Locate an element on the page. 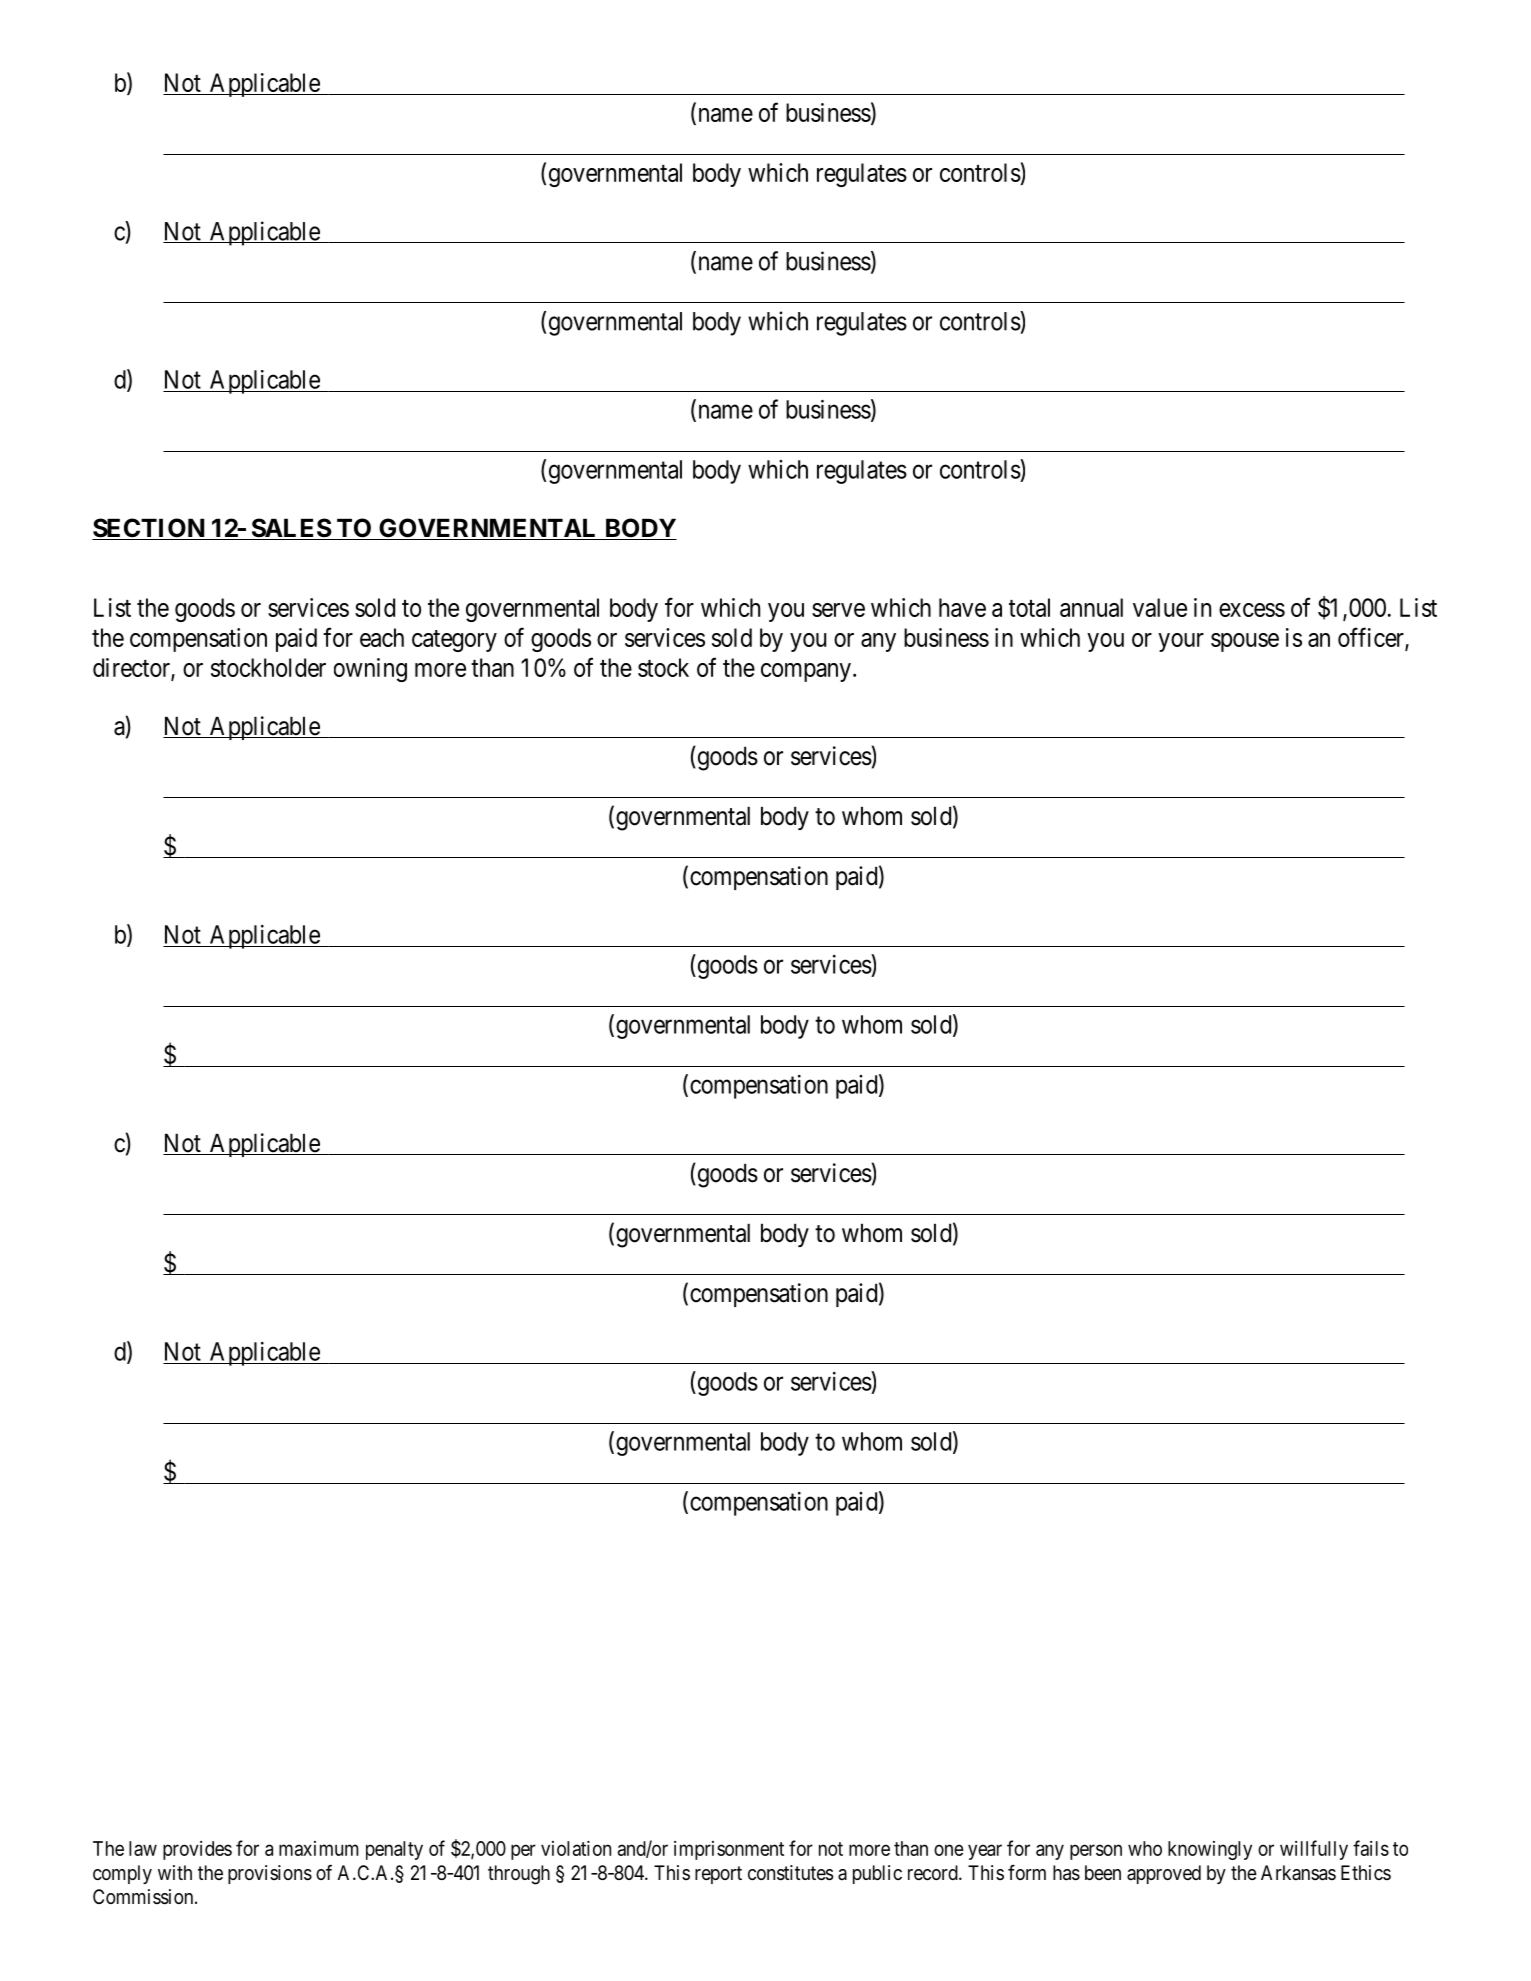 The image size is (1531, 1981). provisions is located at coordinates (270, 1874).
